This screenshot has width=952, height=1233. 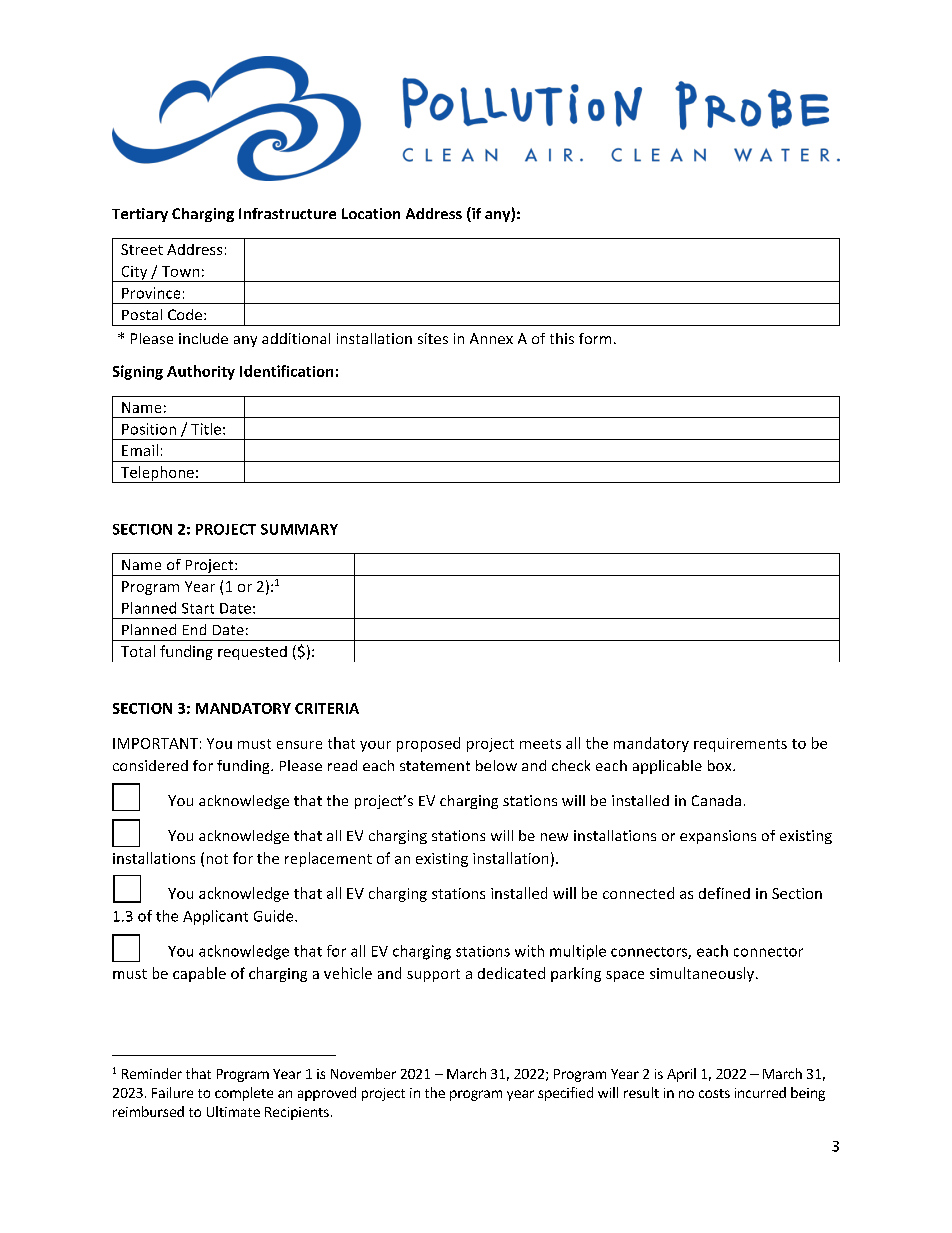 What do you see at coordinates (157, 474) in the screenshot?
I see `Telephone` at bounding box center [157, 474].
